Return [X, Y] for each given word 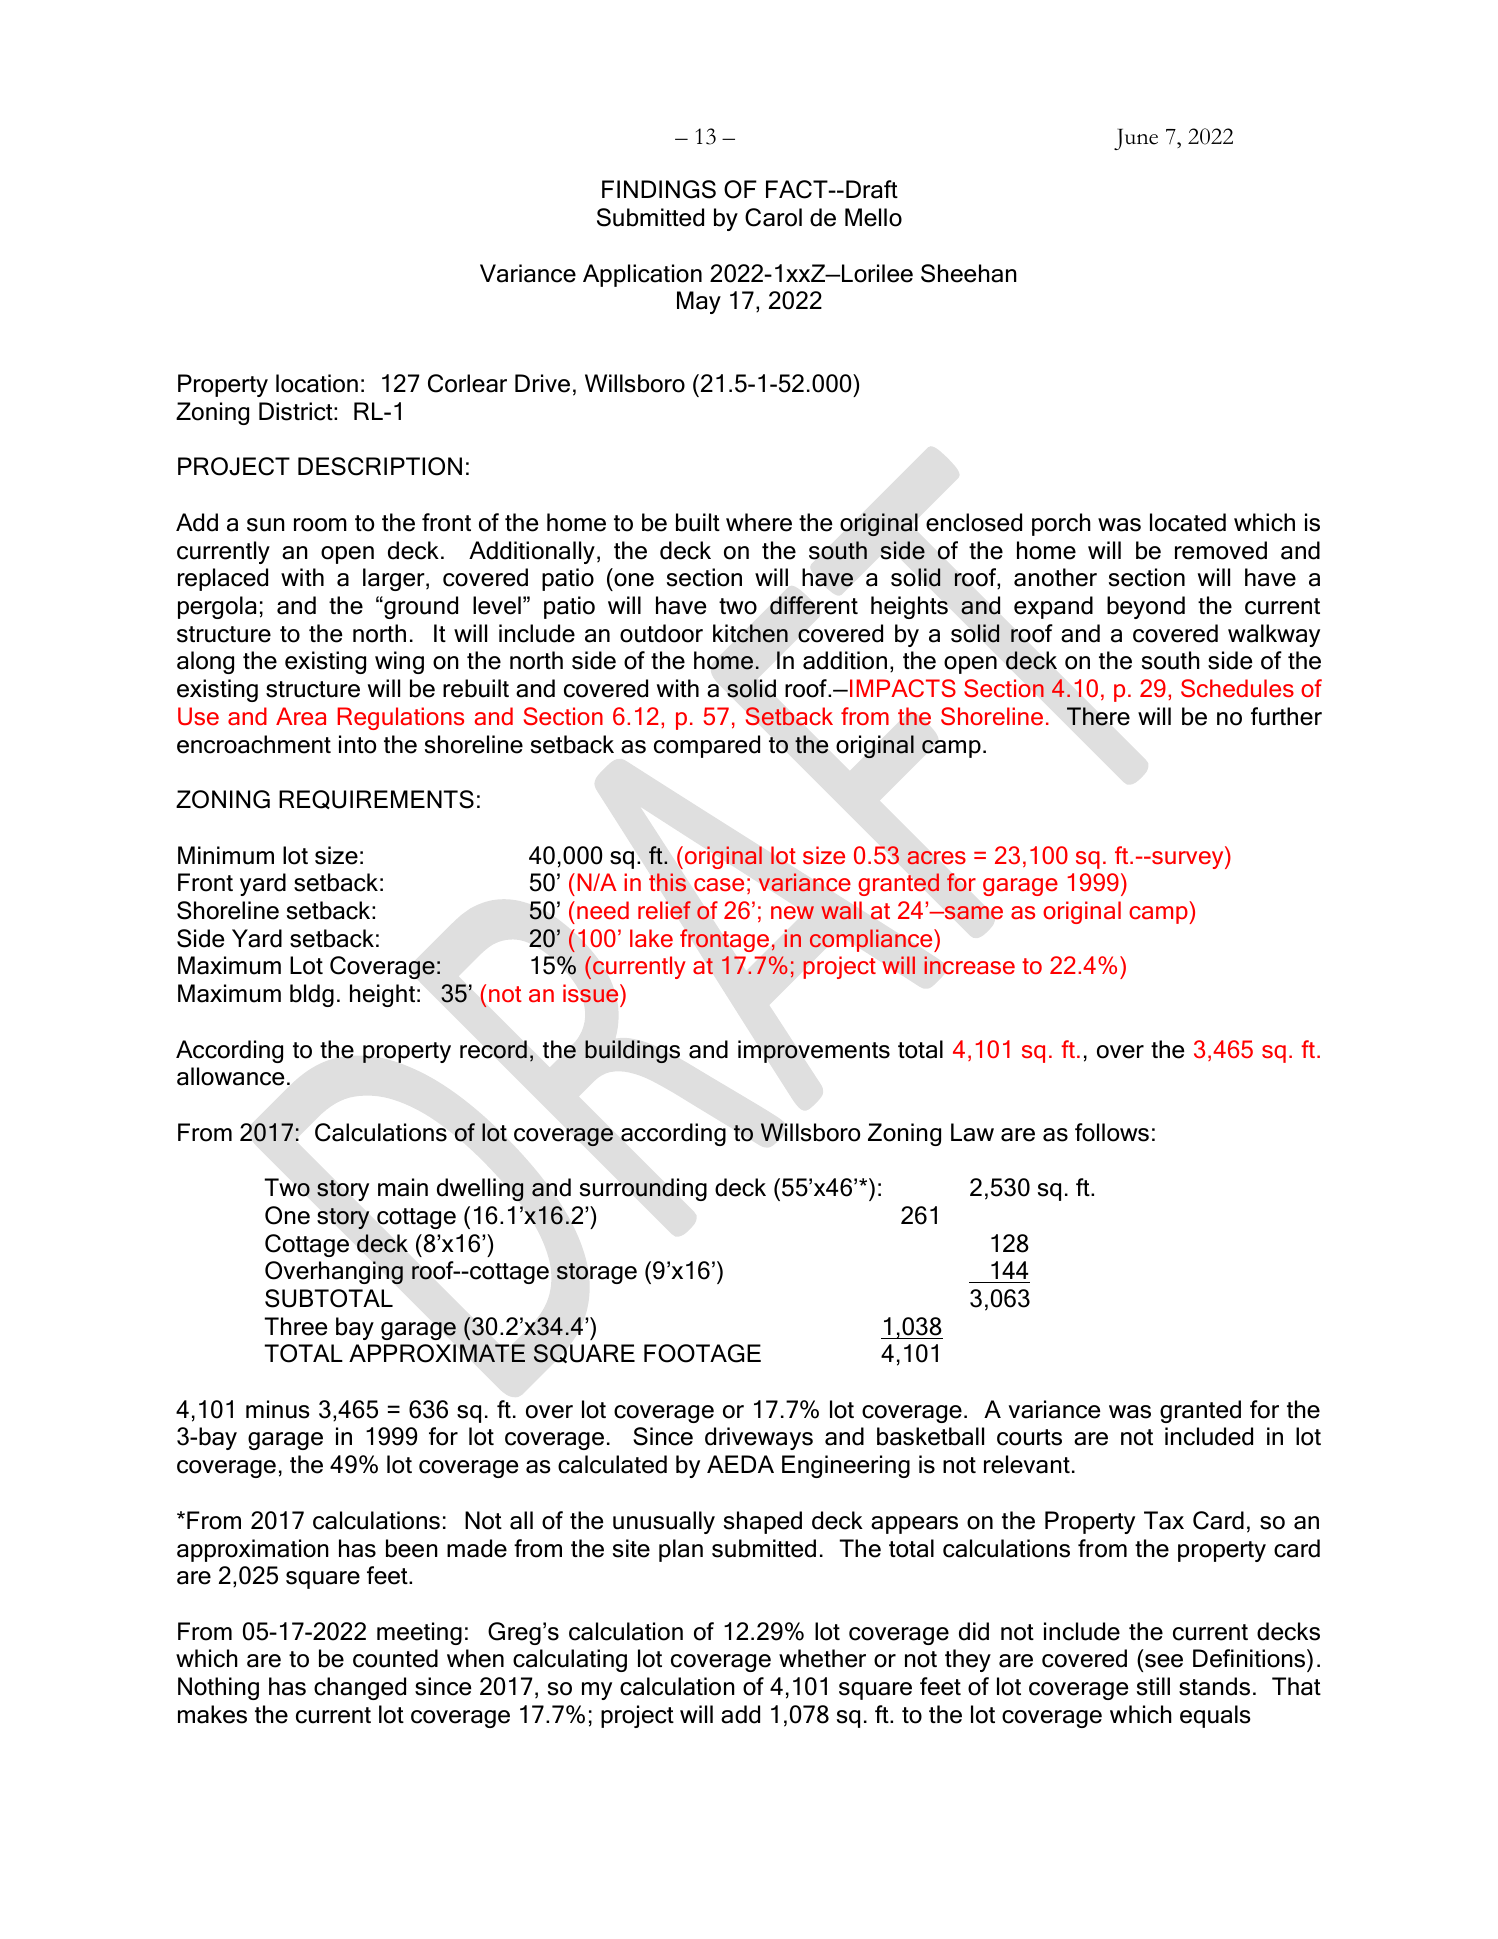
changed [360, 1688]
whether [822, 1658]
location [317, 383]
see [1164, 1661]
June [1136, 139]
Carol [773, 217]
